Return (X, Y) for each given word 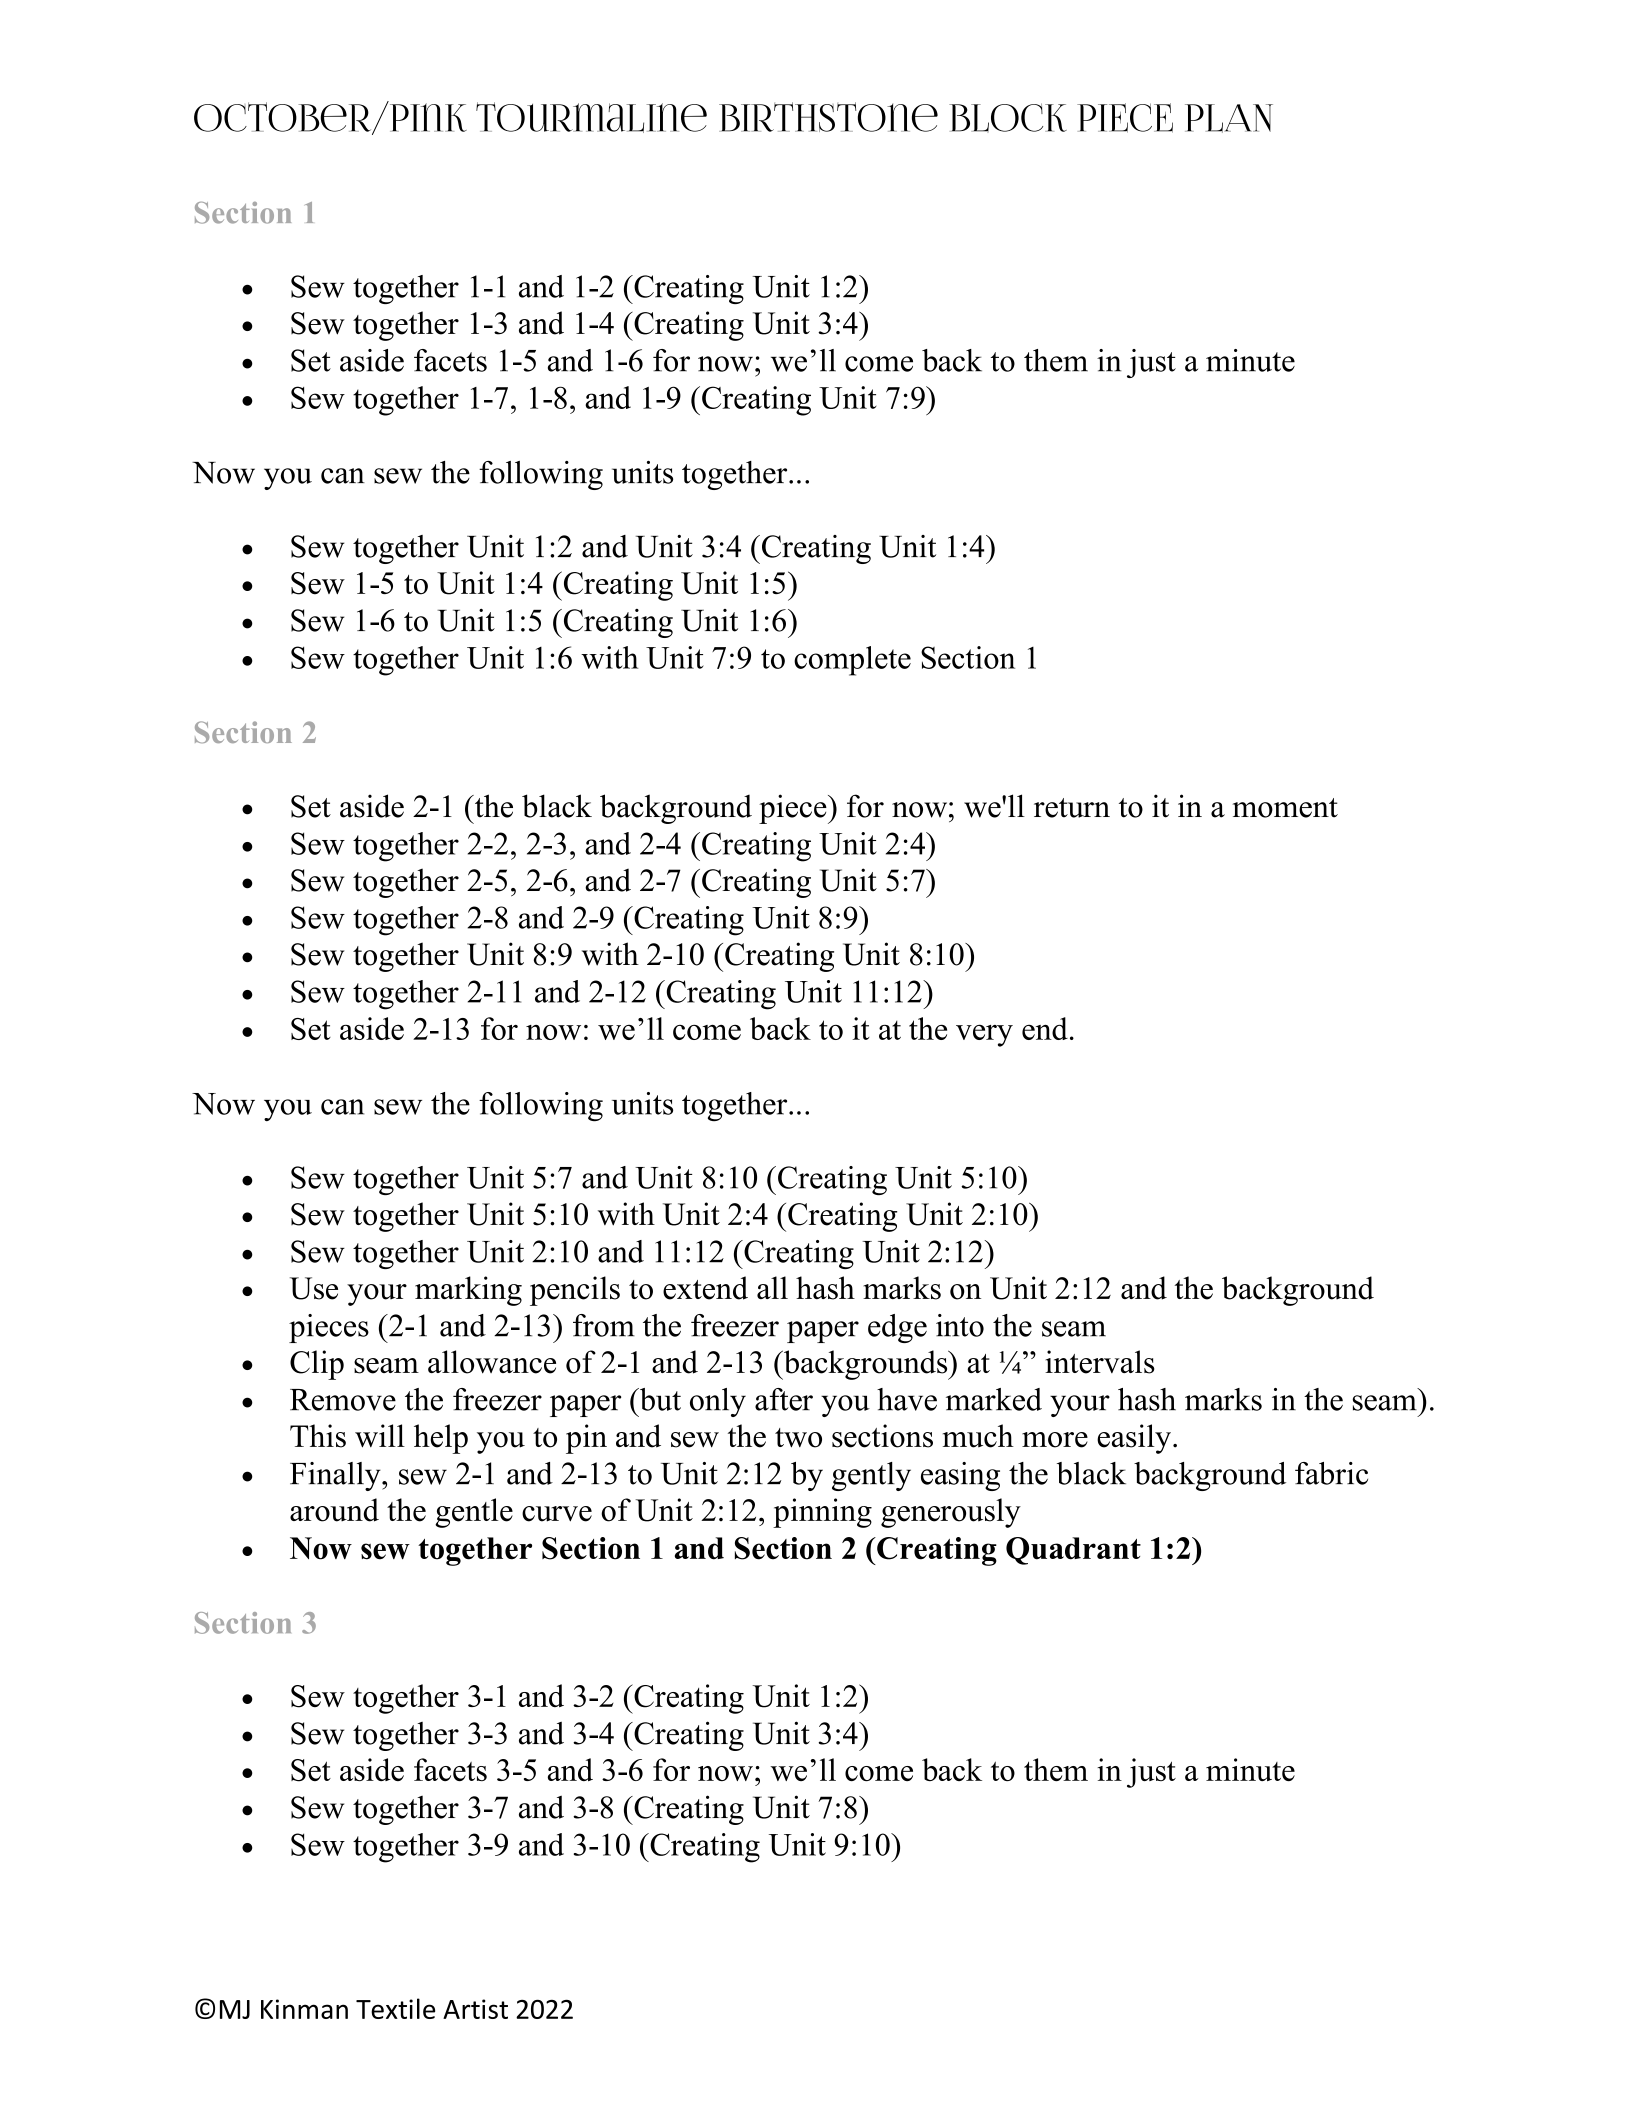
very (984, 1035)
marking (468, 1291)
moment (1285, 808)
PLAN (1229, 118)
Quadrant (1073, 1551)
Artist (475, 2009)
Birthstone (828, 117)
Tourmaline (591, 117)
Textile (395, 2008)
